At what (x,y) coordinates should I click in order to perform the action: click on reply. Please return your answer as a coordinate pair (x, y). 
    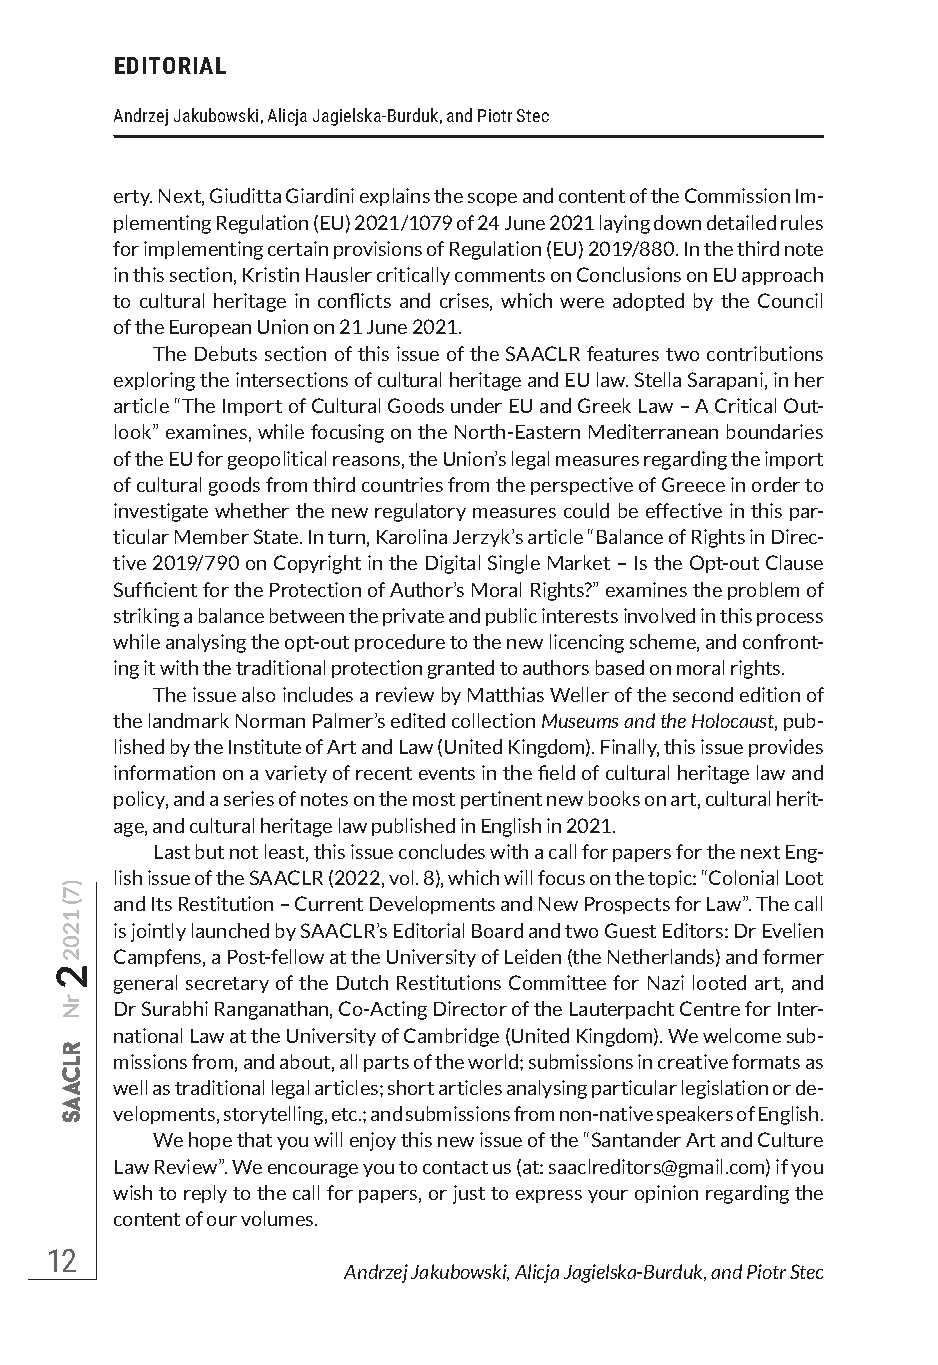
    Looking at the image, I should click on (205, 1194).
